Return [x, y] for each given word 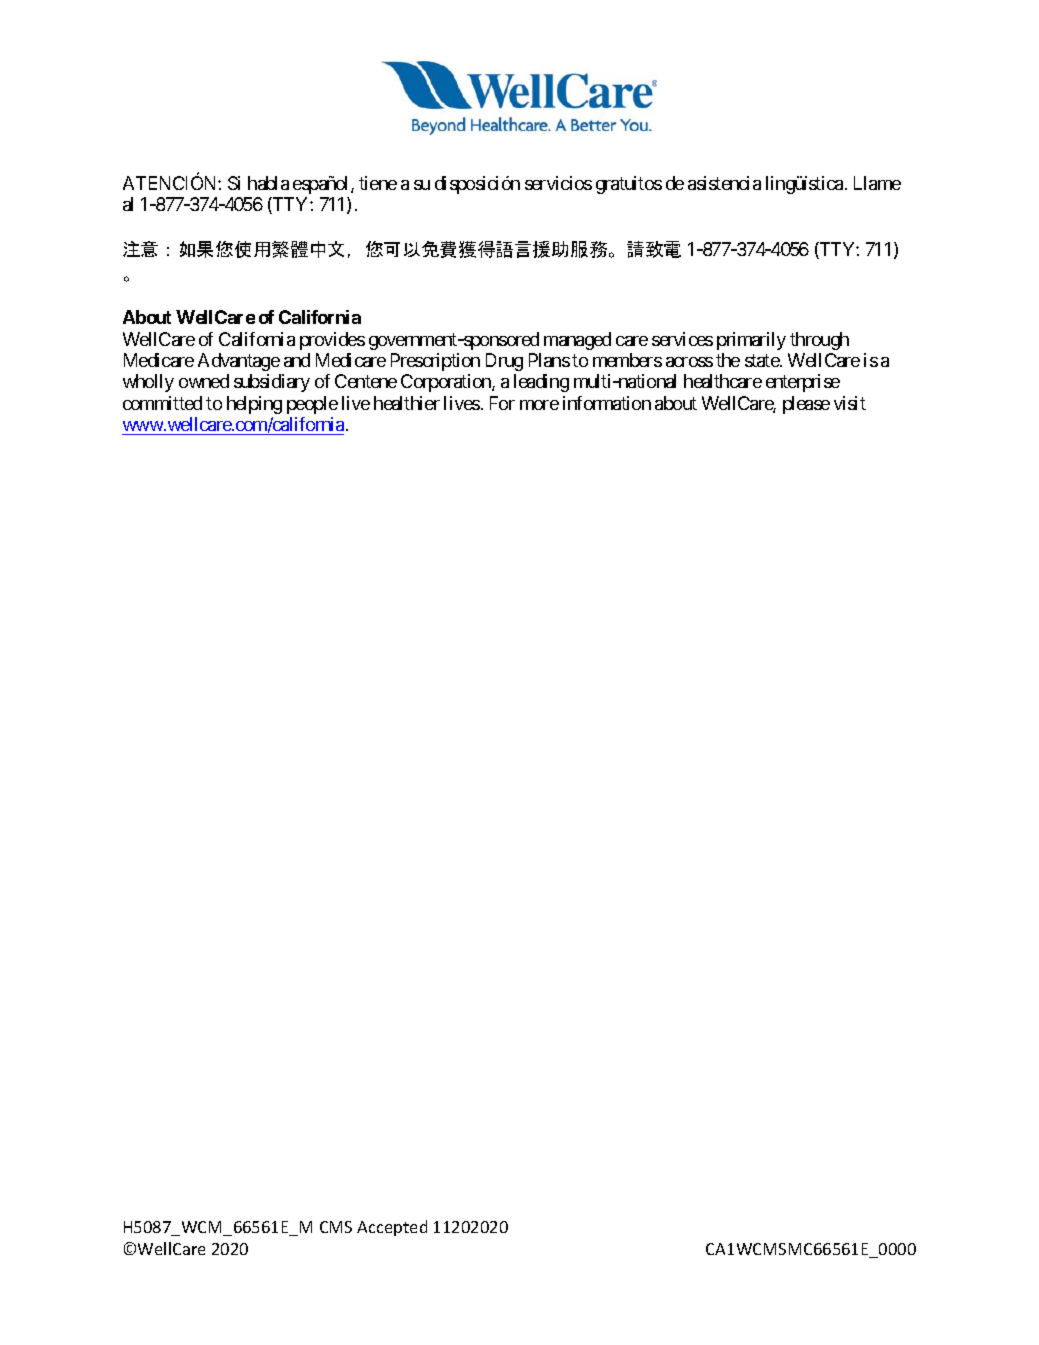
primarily [751, 341]
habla [268, 183]
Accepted [392, 1228]
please [806, 405]
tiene [378, 183]
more [539, 405]
